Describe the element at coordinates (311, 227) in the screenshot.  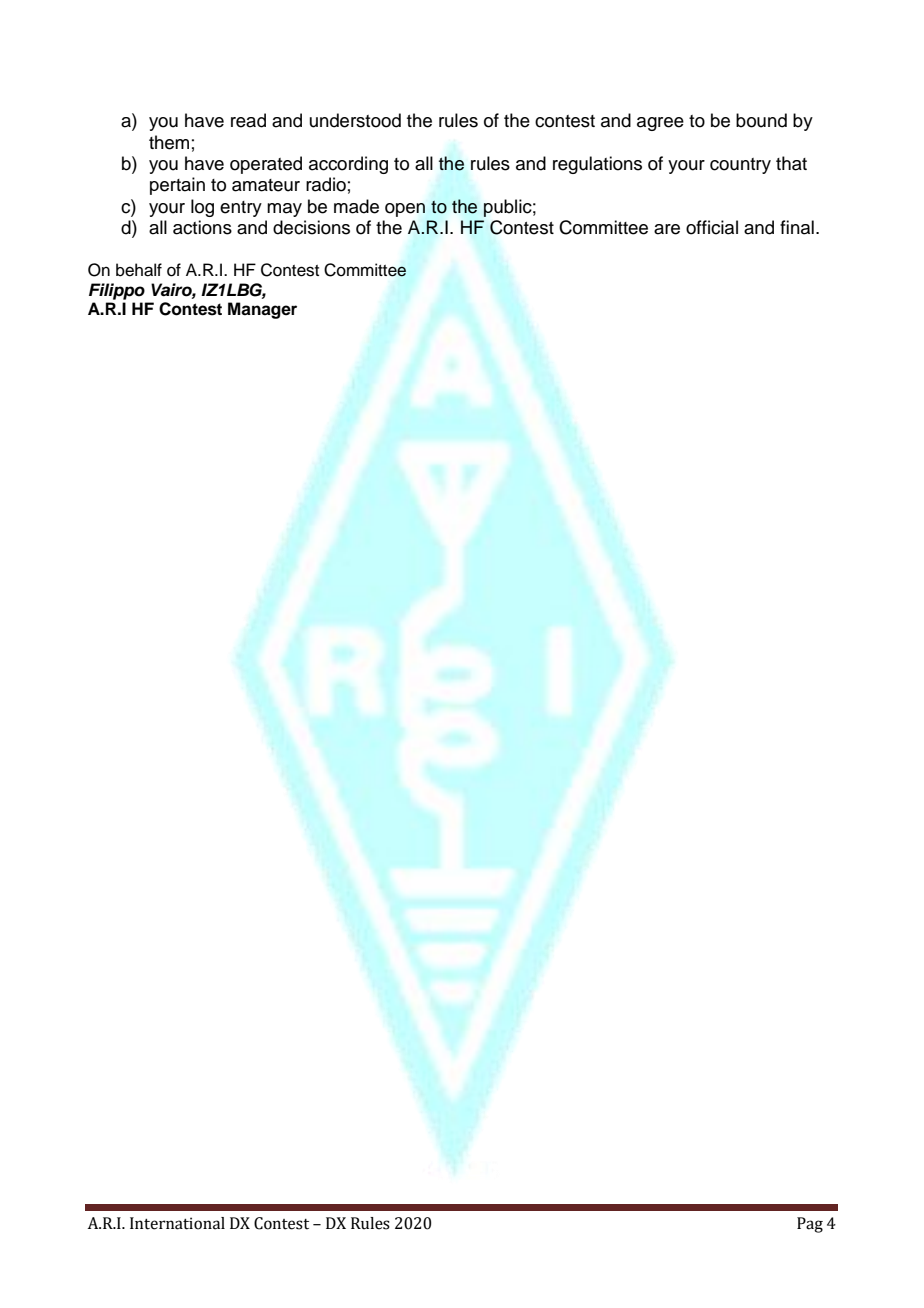
I see `decisions` at that location.
